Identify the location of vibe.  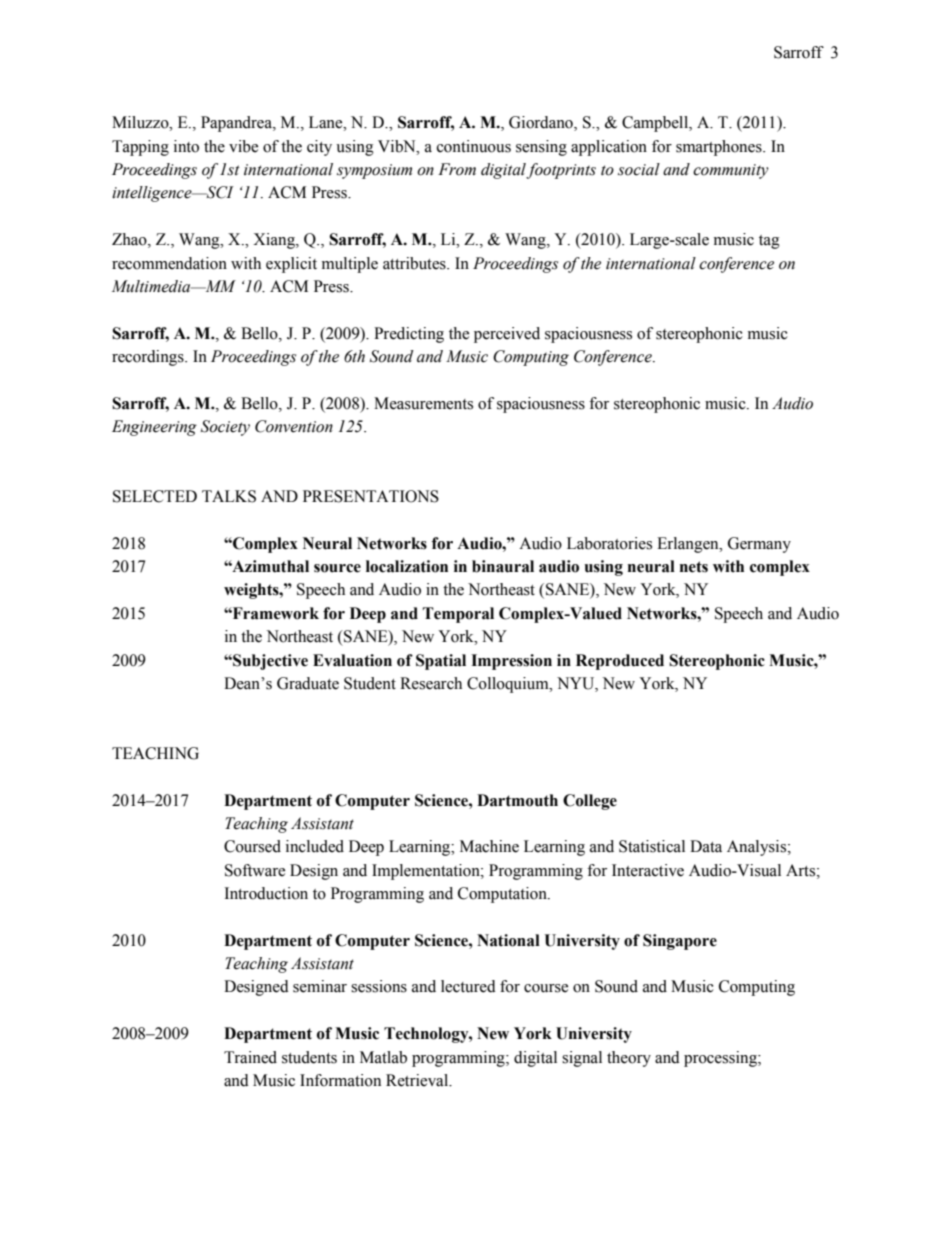
(243, 146).
